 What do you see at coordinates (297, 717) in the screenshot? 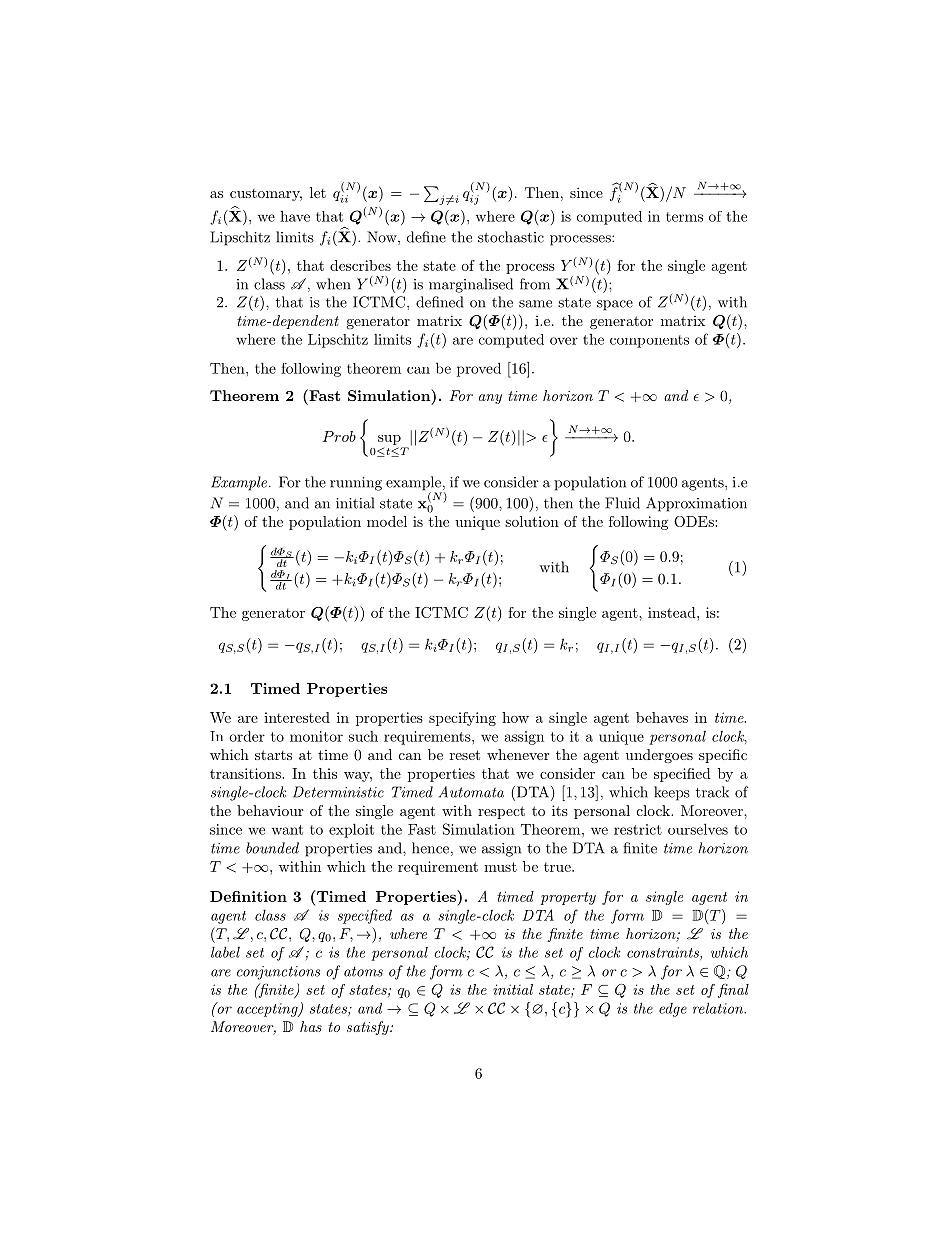
I see `interested` at bounding box center [297, 717].
